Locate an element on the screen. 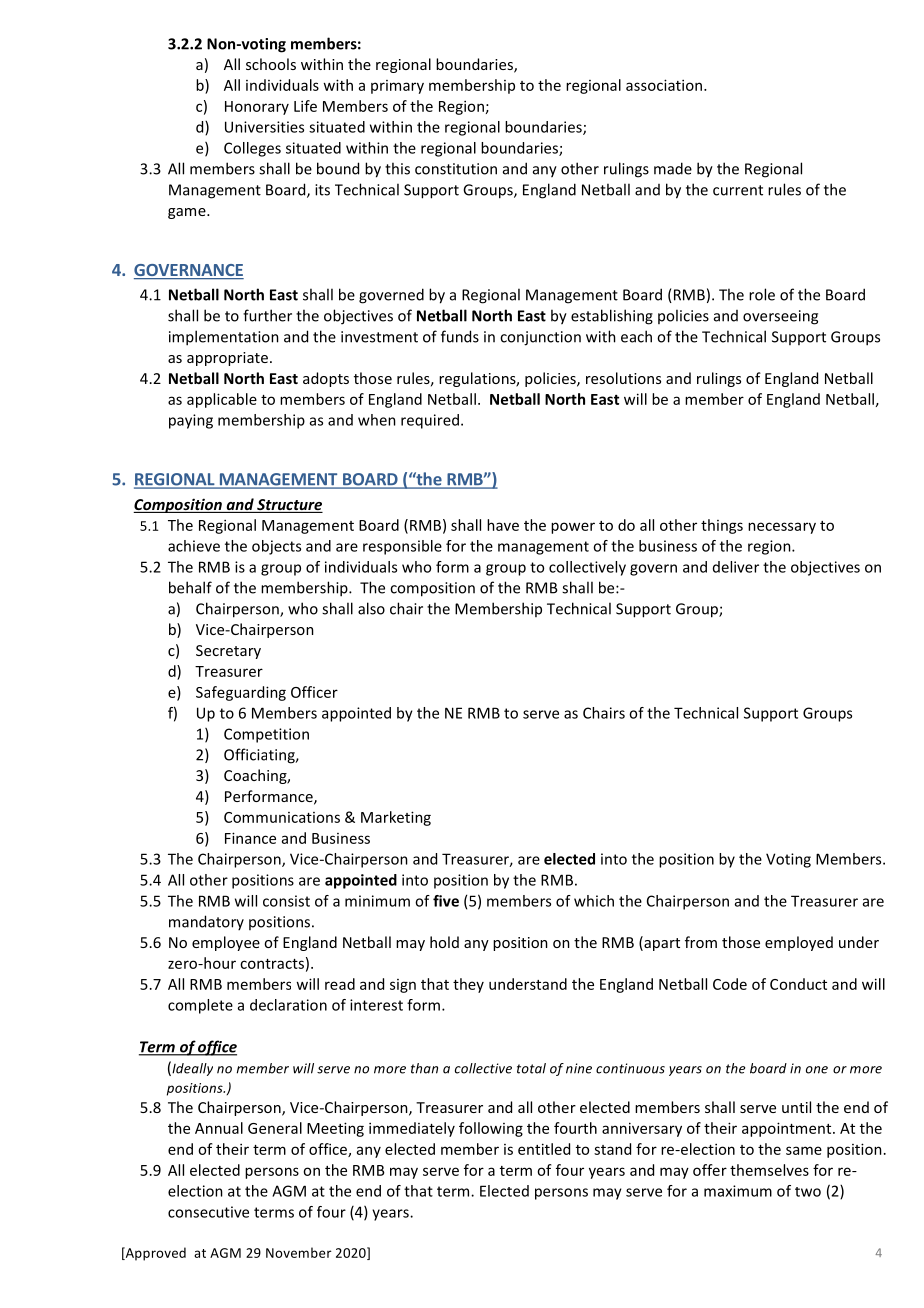 The image size is (924, 1308). Structure is located at coordinates (289, 506).
